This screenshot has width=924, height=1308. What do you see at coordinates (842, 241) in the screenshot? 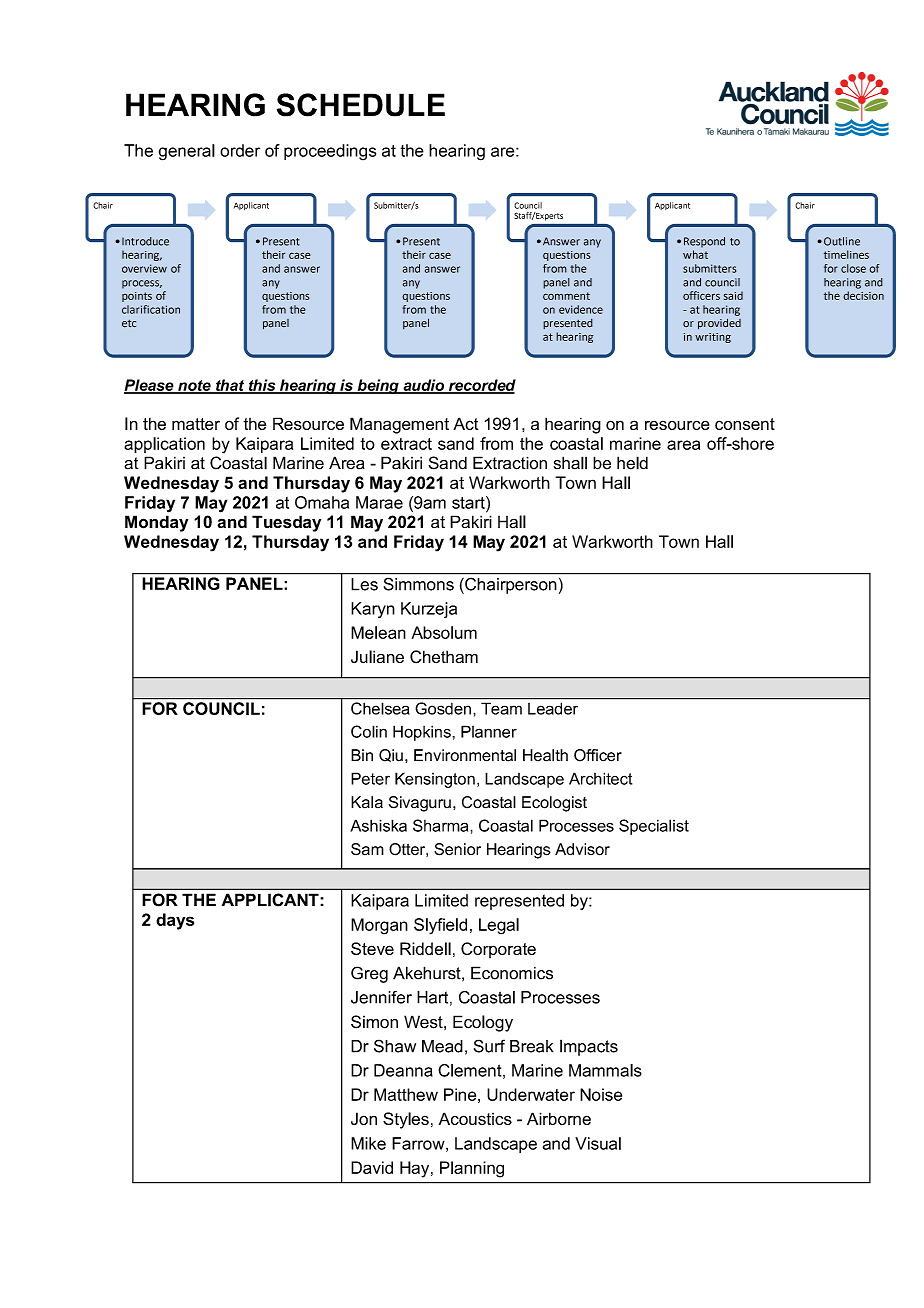
I see `Outline` at bounding box center [842, 241].
